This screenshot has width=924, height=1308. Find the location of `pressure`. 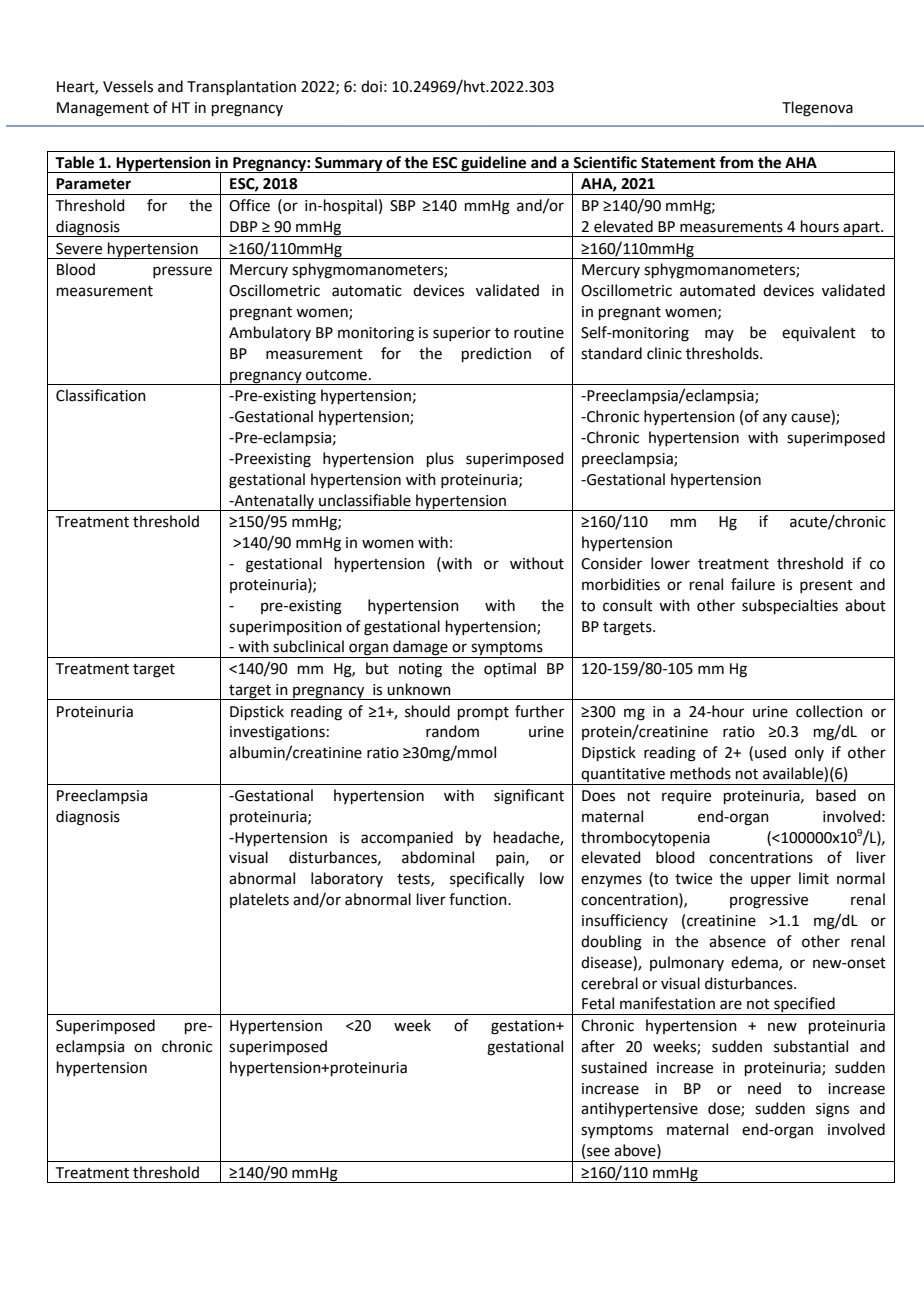

pressure is located at coordinates (182, 272).
